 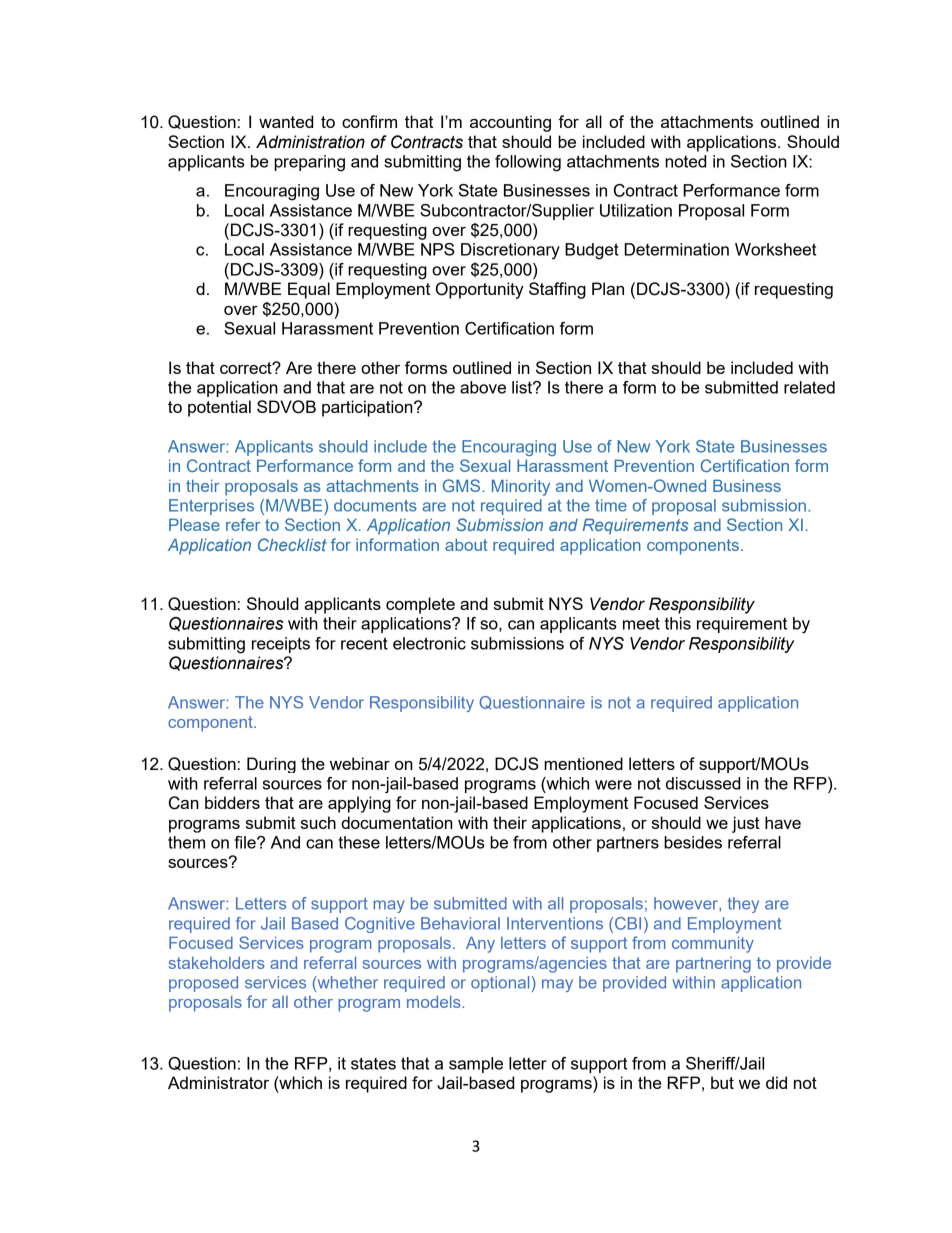 What do you see at coordinates (232, 802) in the document?
I see `bidders` at bounding box center [232, 802].
